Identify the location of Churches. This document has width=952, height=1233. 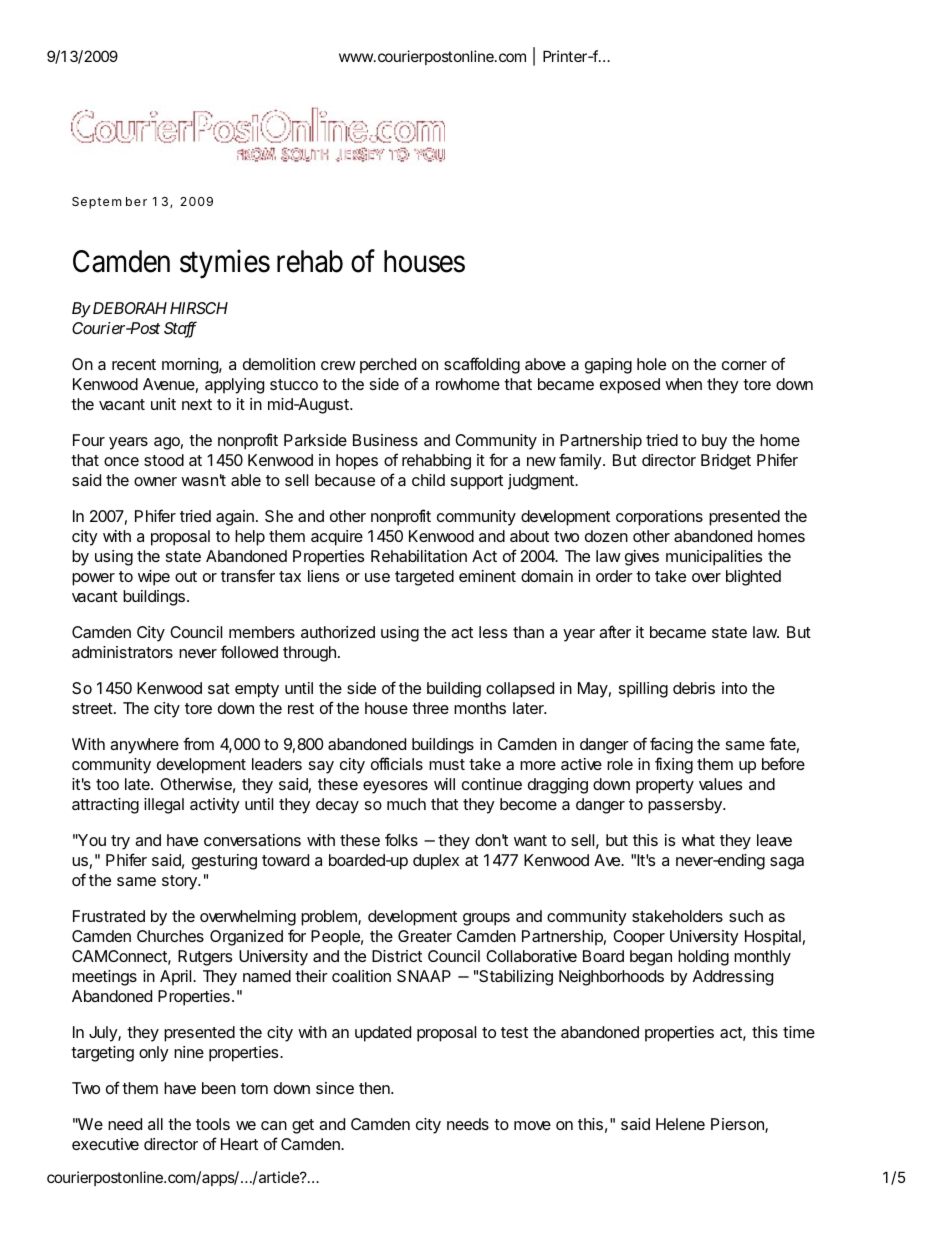
(170, 936).
